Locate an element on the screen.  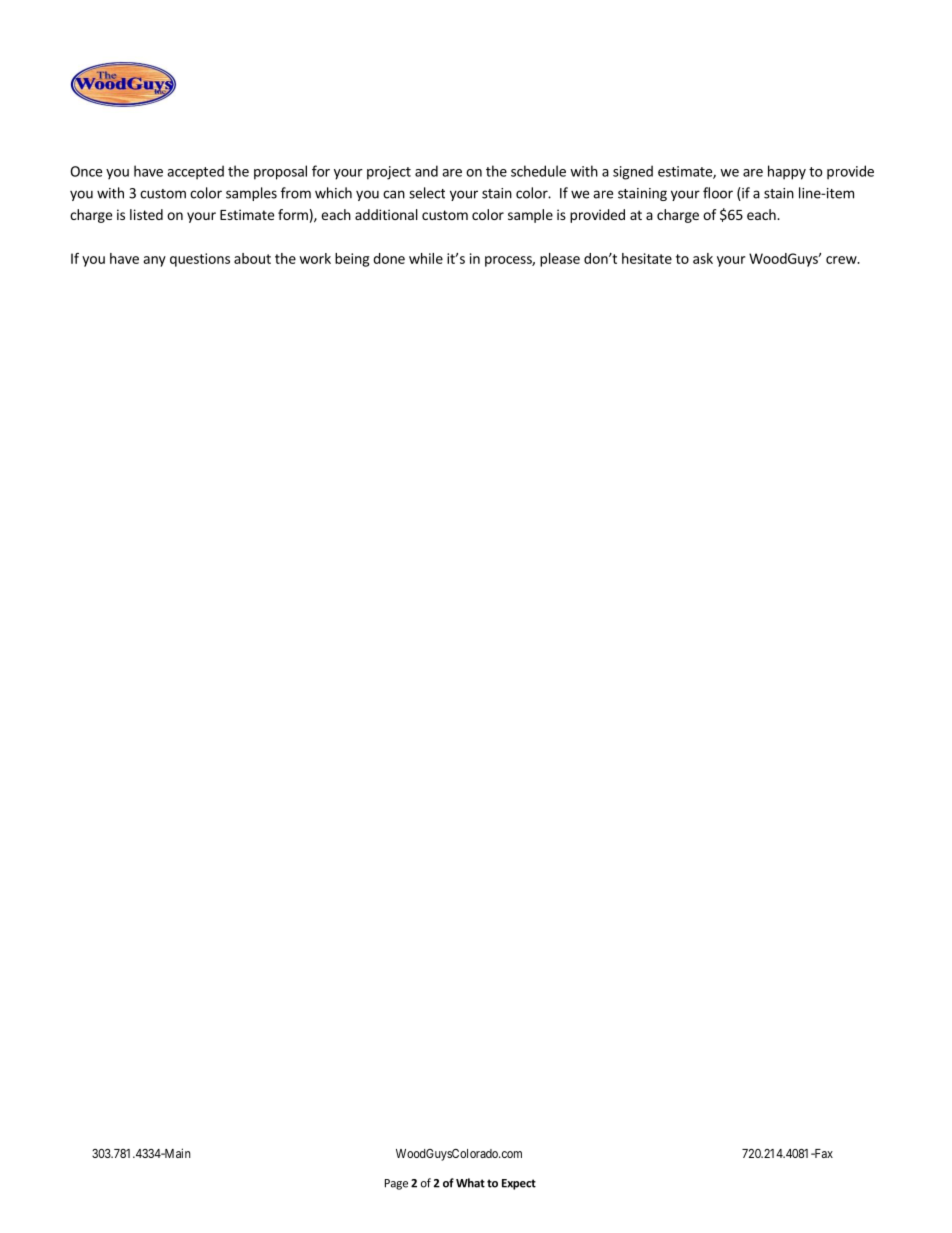
What is located at coordinates (470, 1183).
